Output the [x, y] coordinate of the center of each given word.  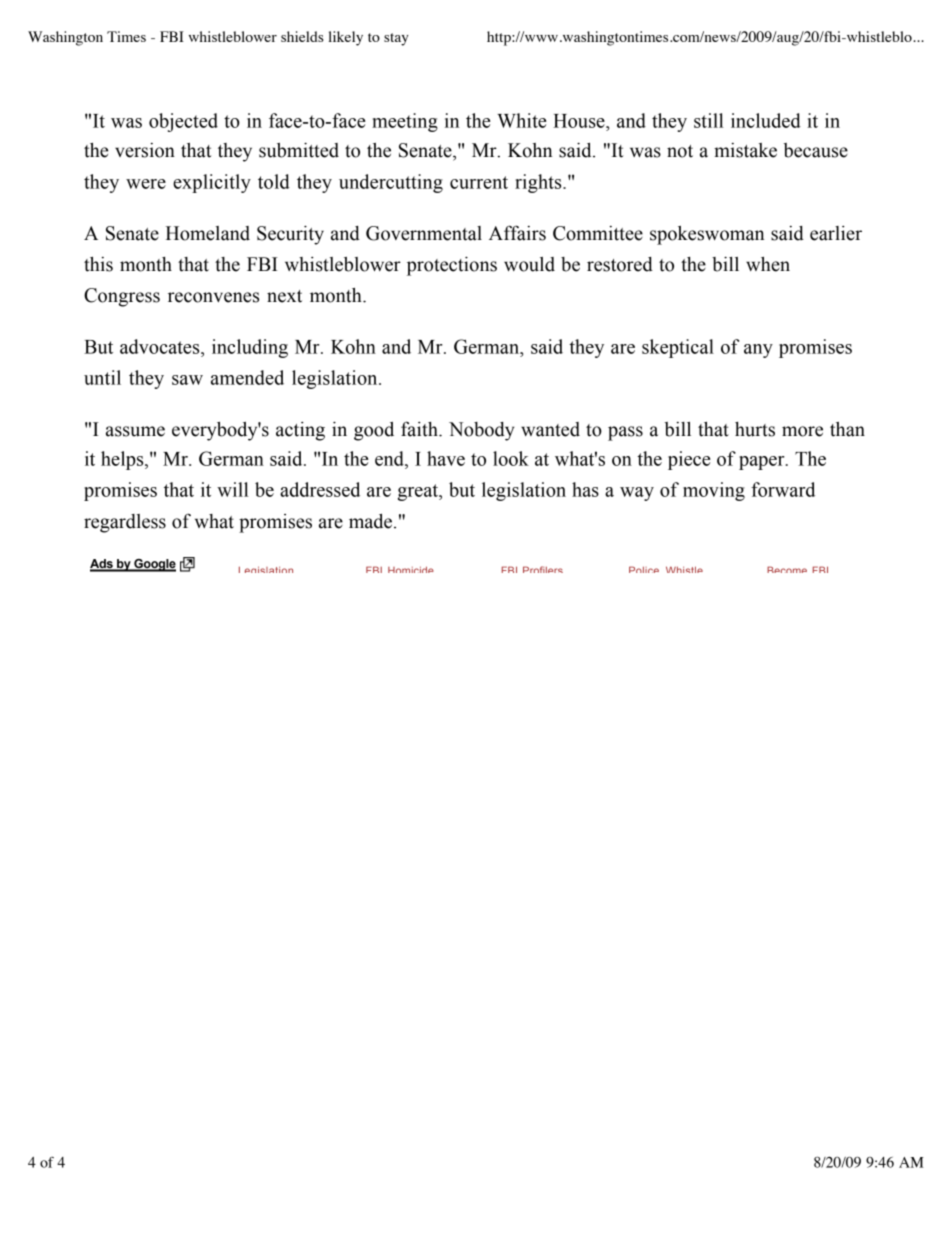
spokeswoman [707, 235]
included [766, 120]
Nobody [481, 431]
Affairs [517, 233]
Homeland [208, 233]
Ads [102, 565]
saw [187, 380]
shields [302, 36]
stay [396, 39]
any [758, 351]
